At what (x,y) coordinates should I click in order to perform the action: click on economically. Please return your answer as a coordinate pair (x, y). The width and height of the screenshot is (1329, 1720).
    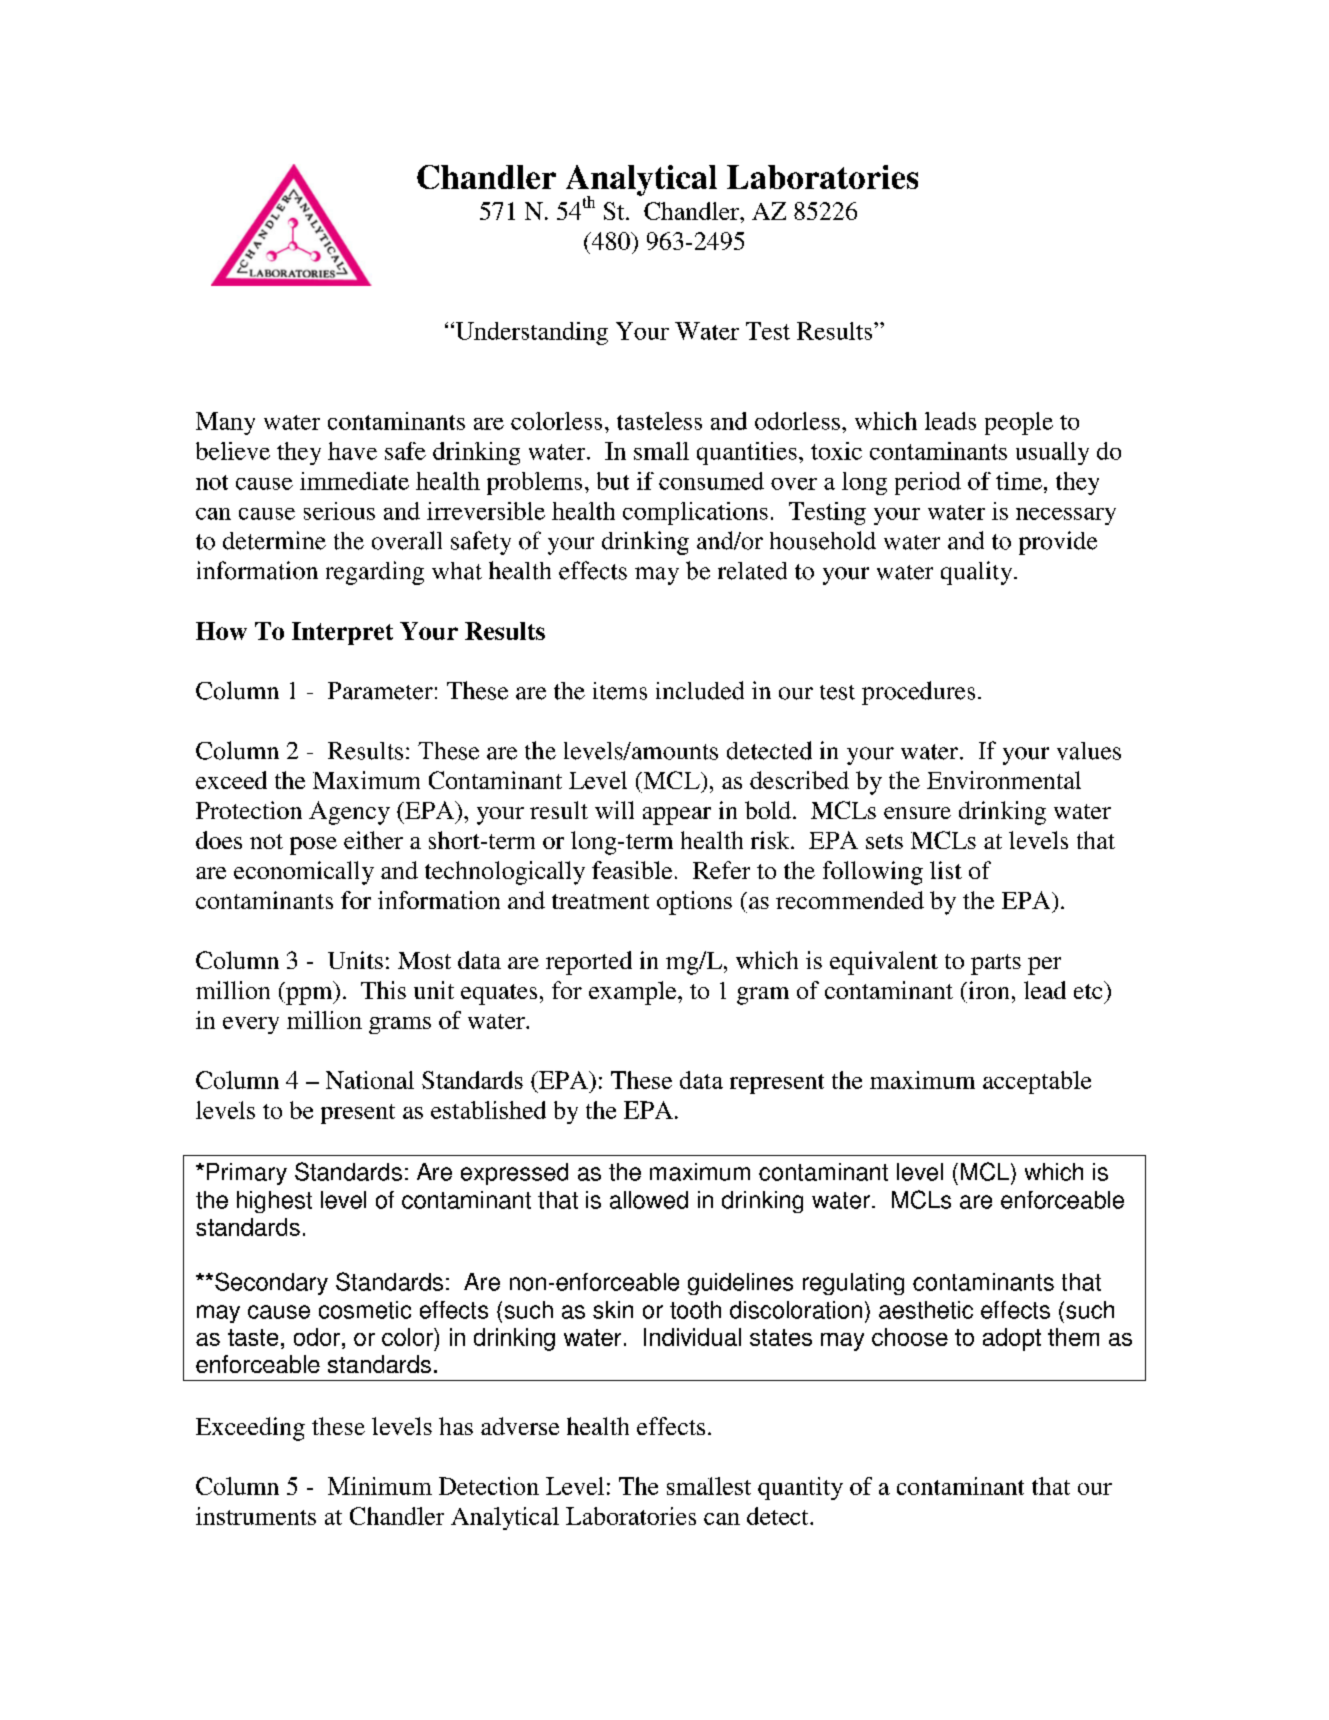
    Looking at the image, I should click on (304, 873).
